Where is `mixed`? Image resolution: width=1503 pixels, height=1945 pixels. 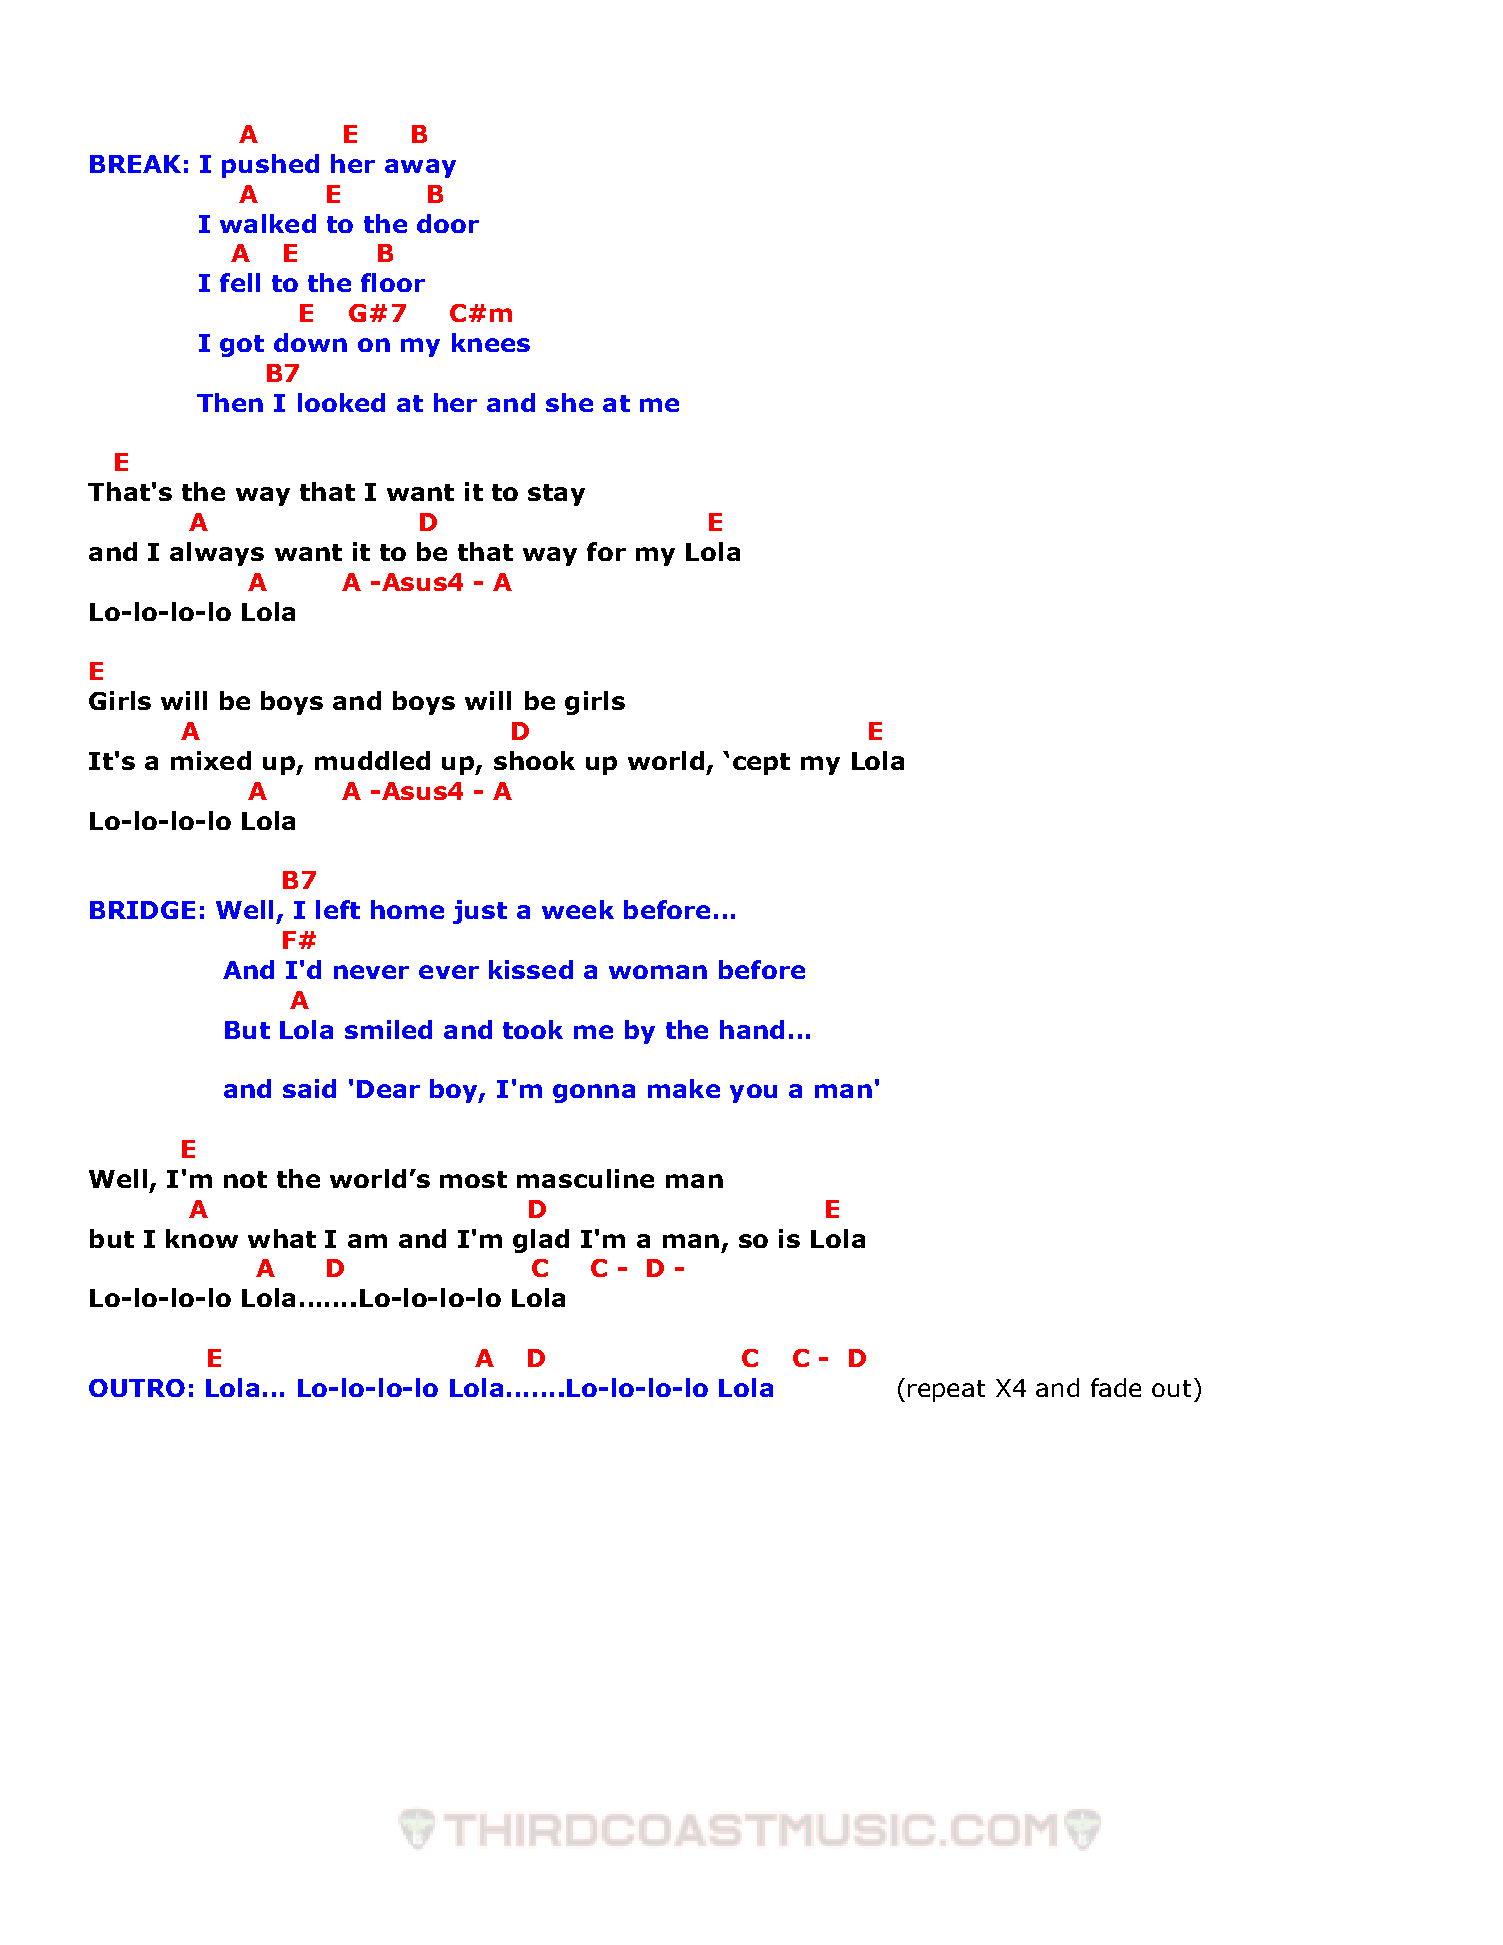
mixed is located at coordinates (211, 760).
